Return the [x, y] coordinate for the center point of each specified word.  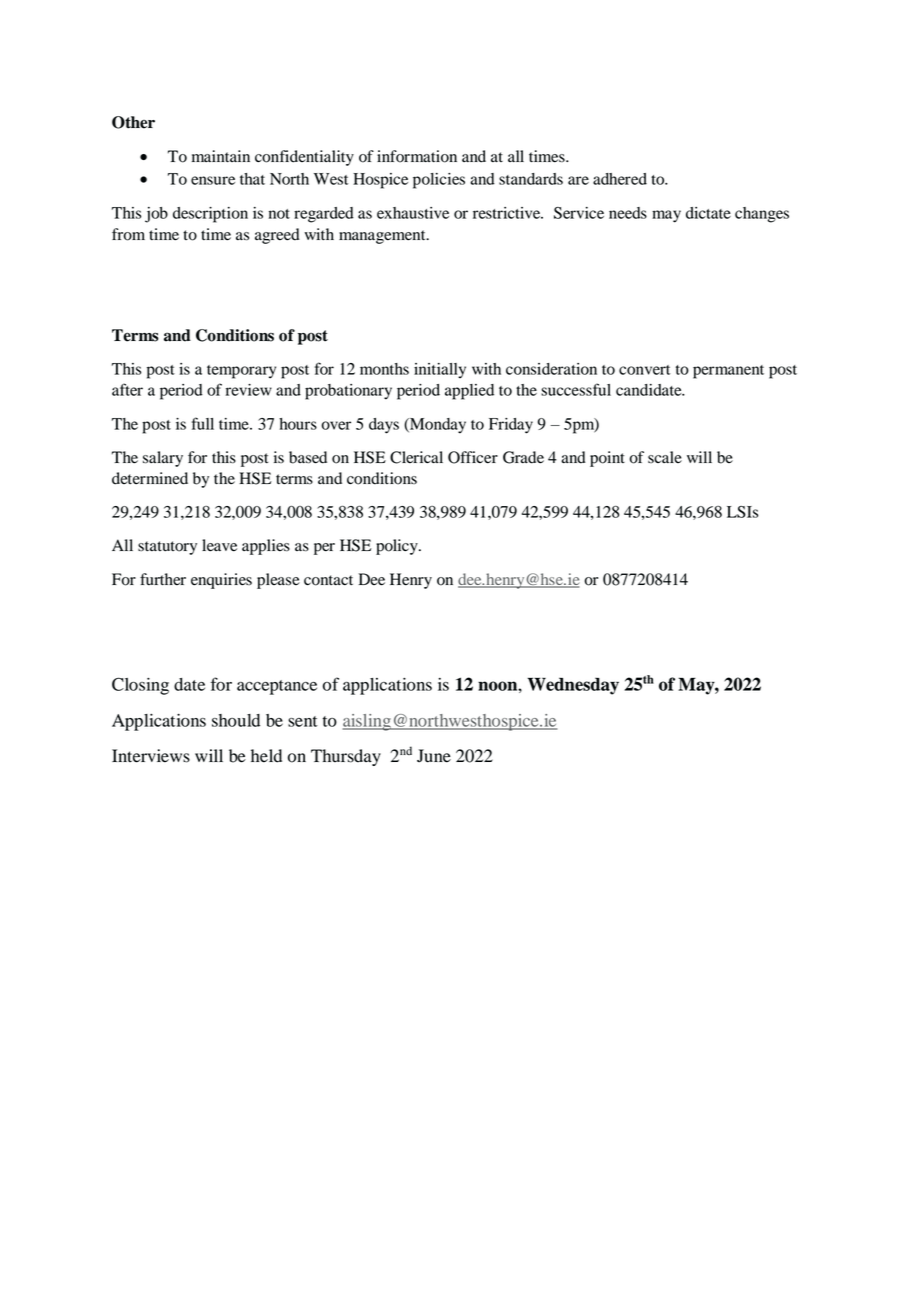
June [434, 756]
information [417, 156]
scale [665, 457]
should [236, 720]
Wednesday [573, 686]
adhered [620, 179]
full [203, 423]
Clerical [416, 457]
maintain [221, 156]
